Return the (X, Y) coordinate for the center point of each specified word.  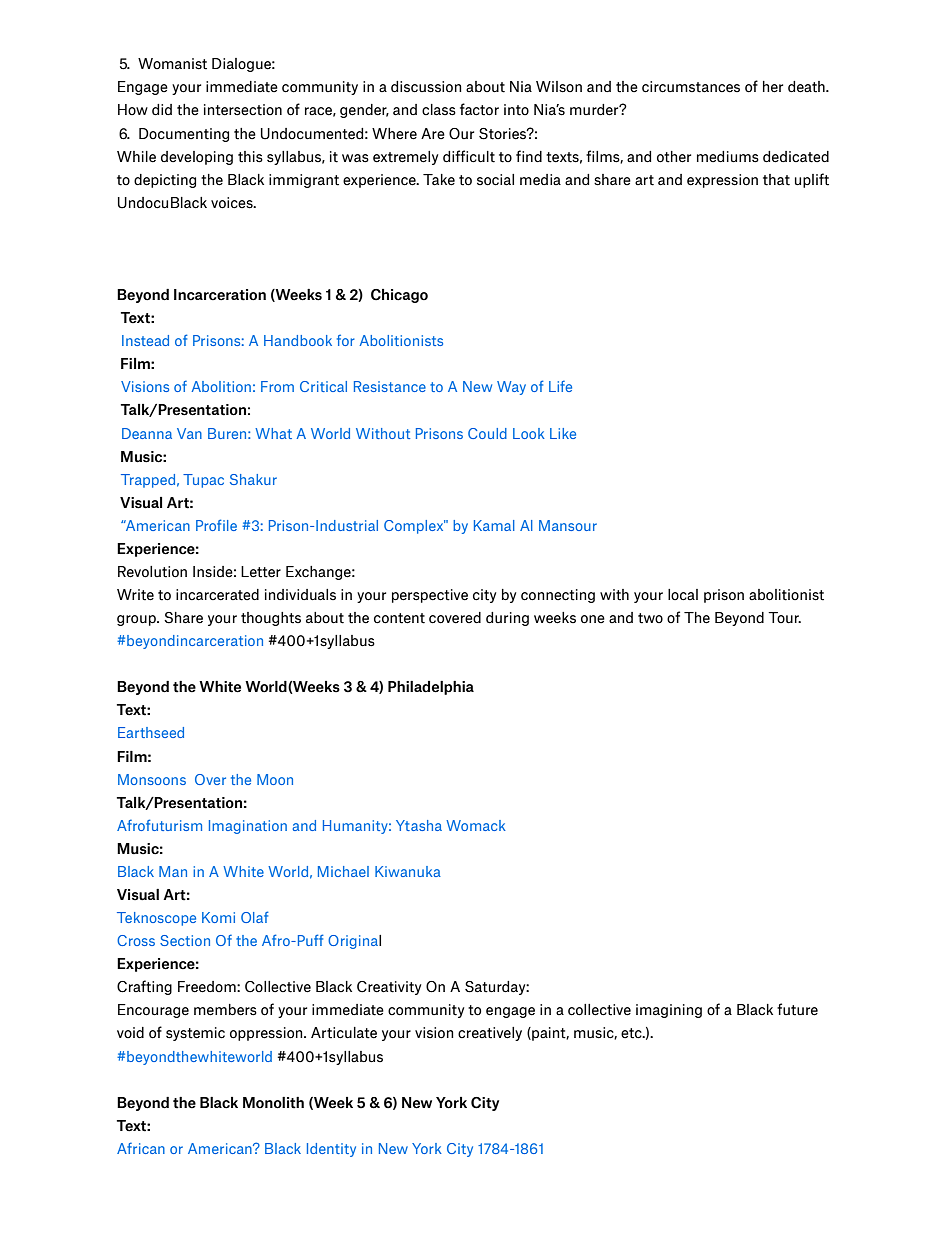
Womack (476, 825)
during (507, 619)
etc (632, 1033)
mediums (728, 157)
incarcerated (217, 595)
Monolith (273, 1103)
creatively (490, 1034)
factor (479, 109)
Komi (218, 917)
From (277, 386)
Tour (784, 618)
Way (511, 388)
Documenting (184, 135)
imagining (669, 1011)
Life (560, 386)
